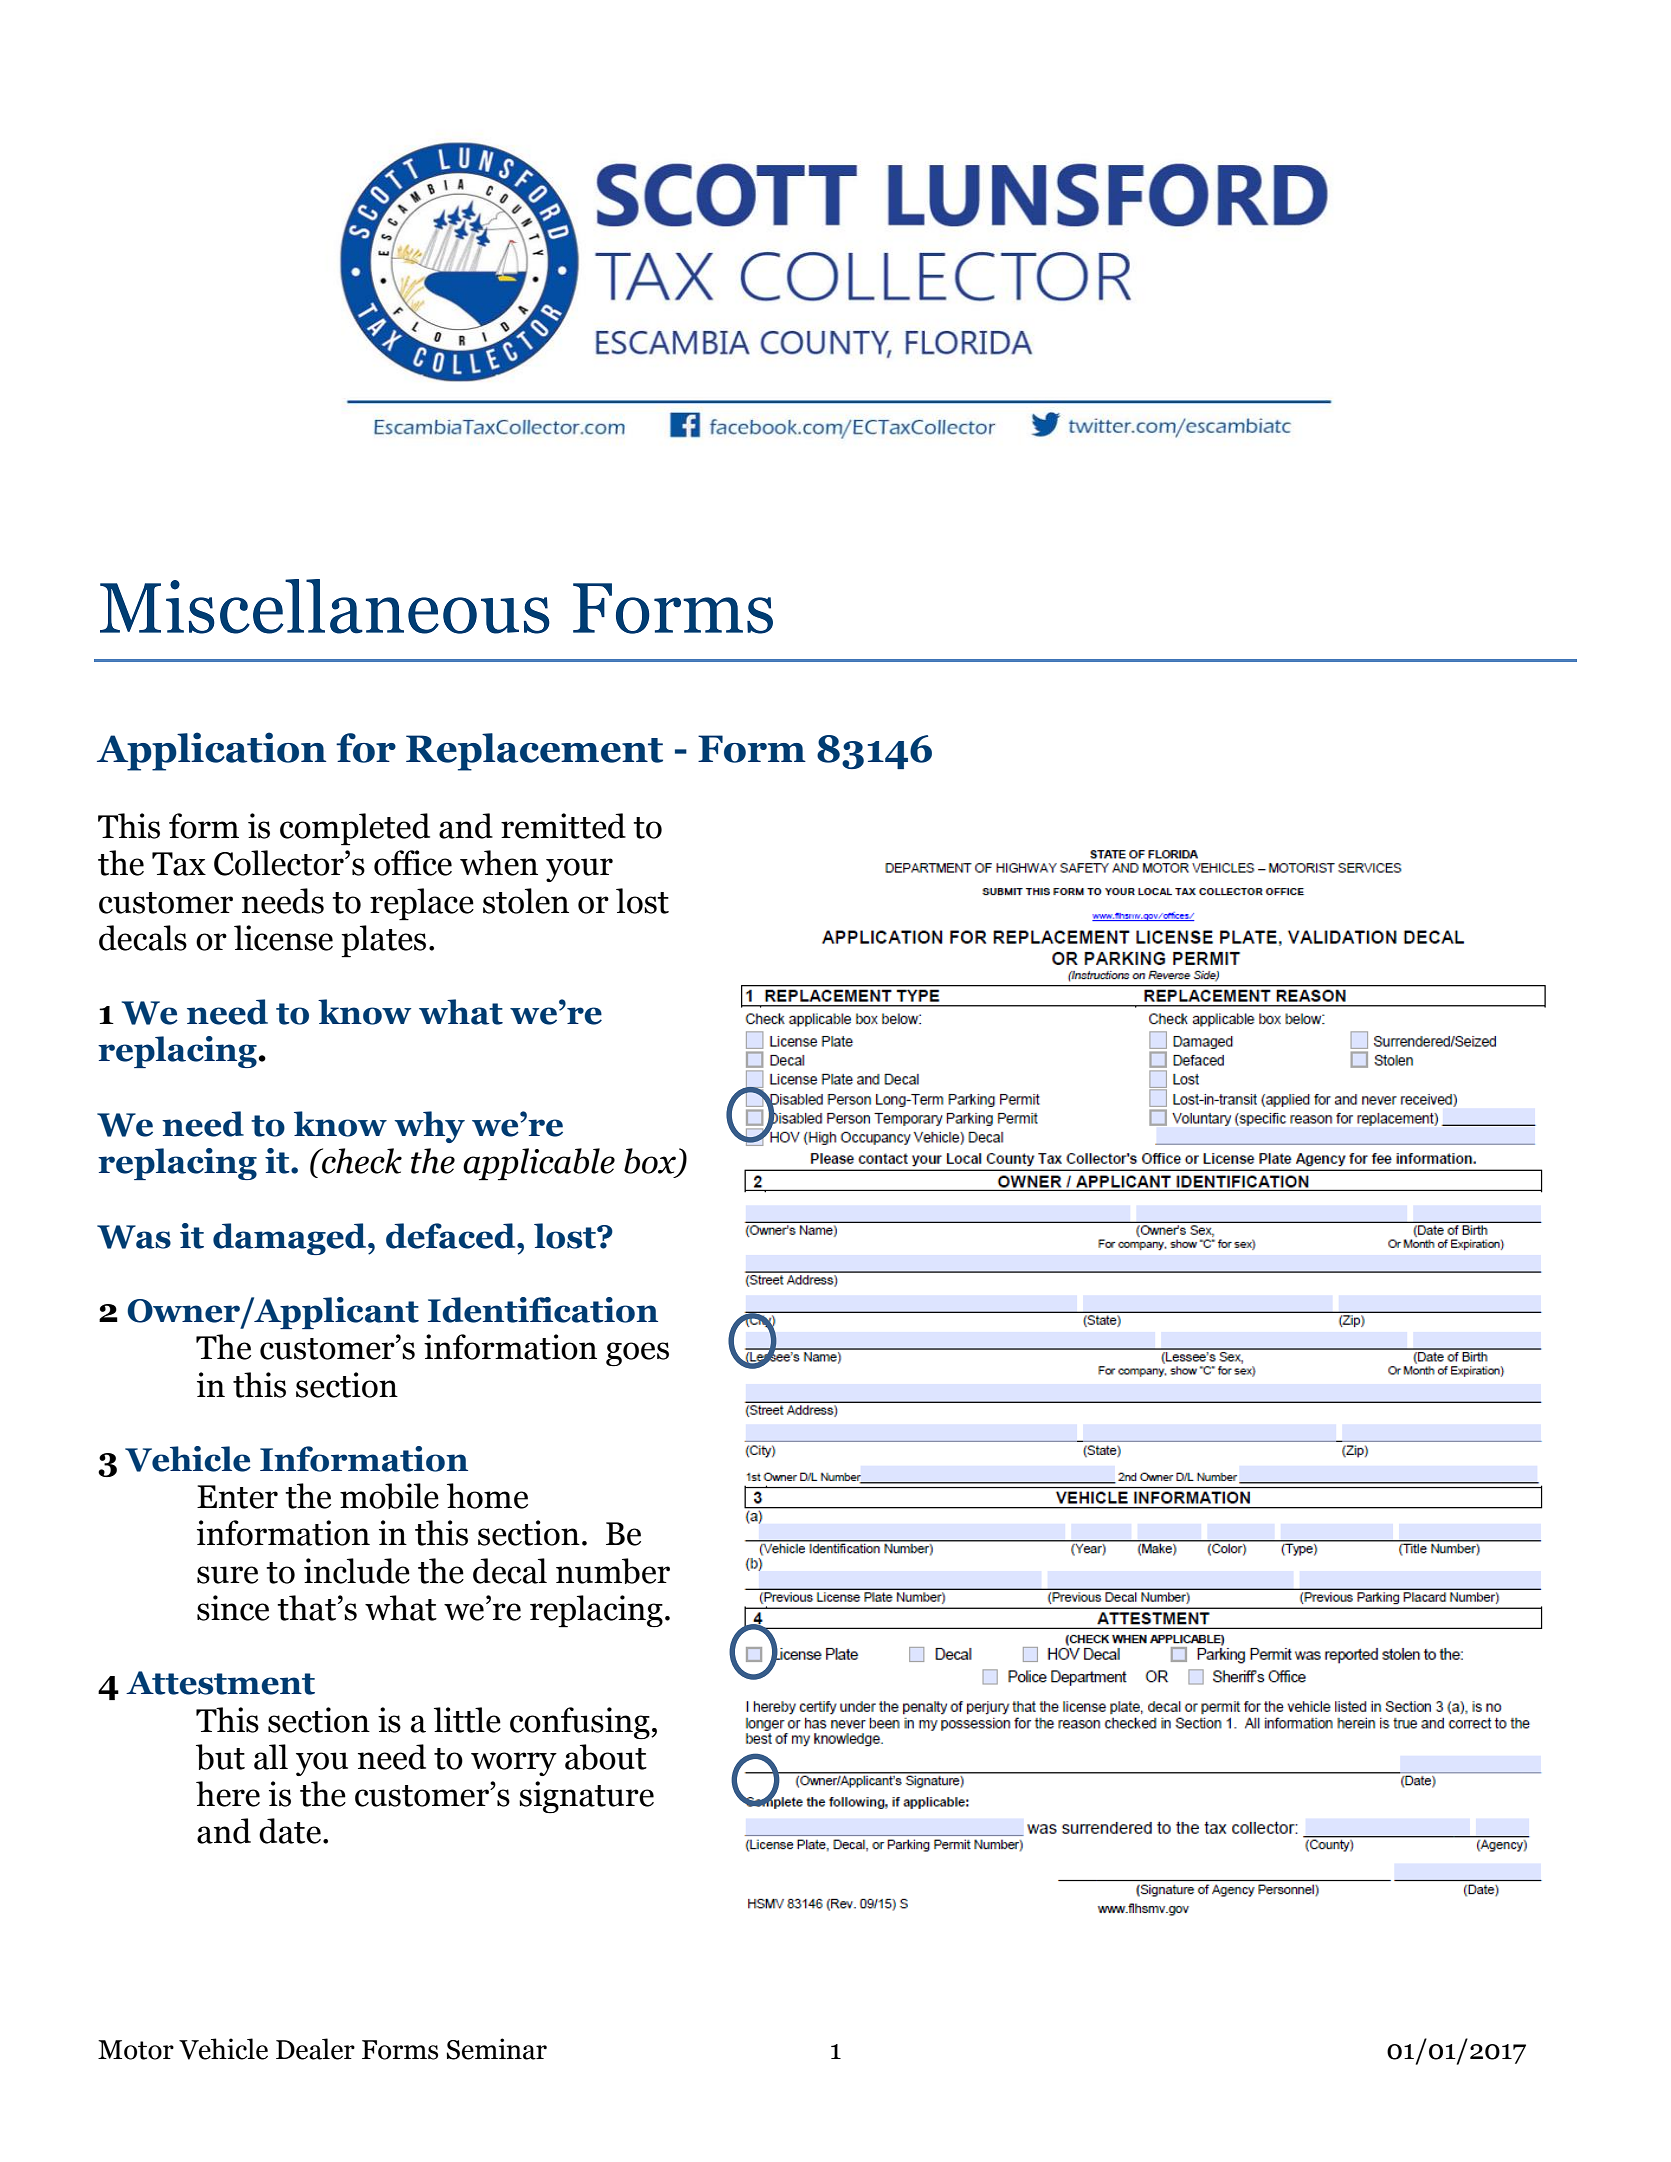 The height and width of the image is (2162, 1671). I want to click on Miscellaneous, so click(325, 606).
